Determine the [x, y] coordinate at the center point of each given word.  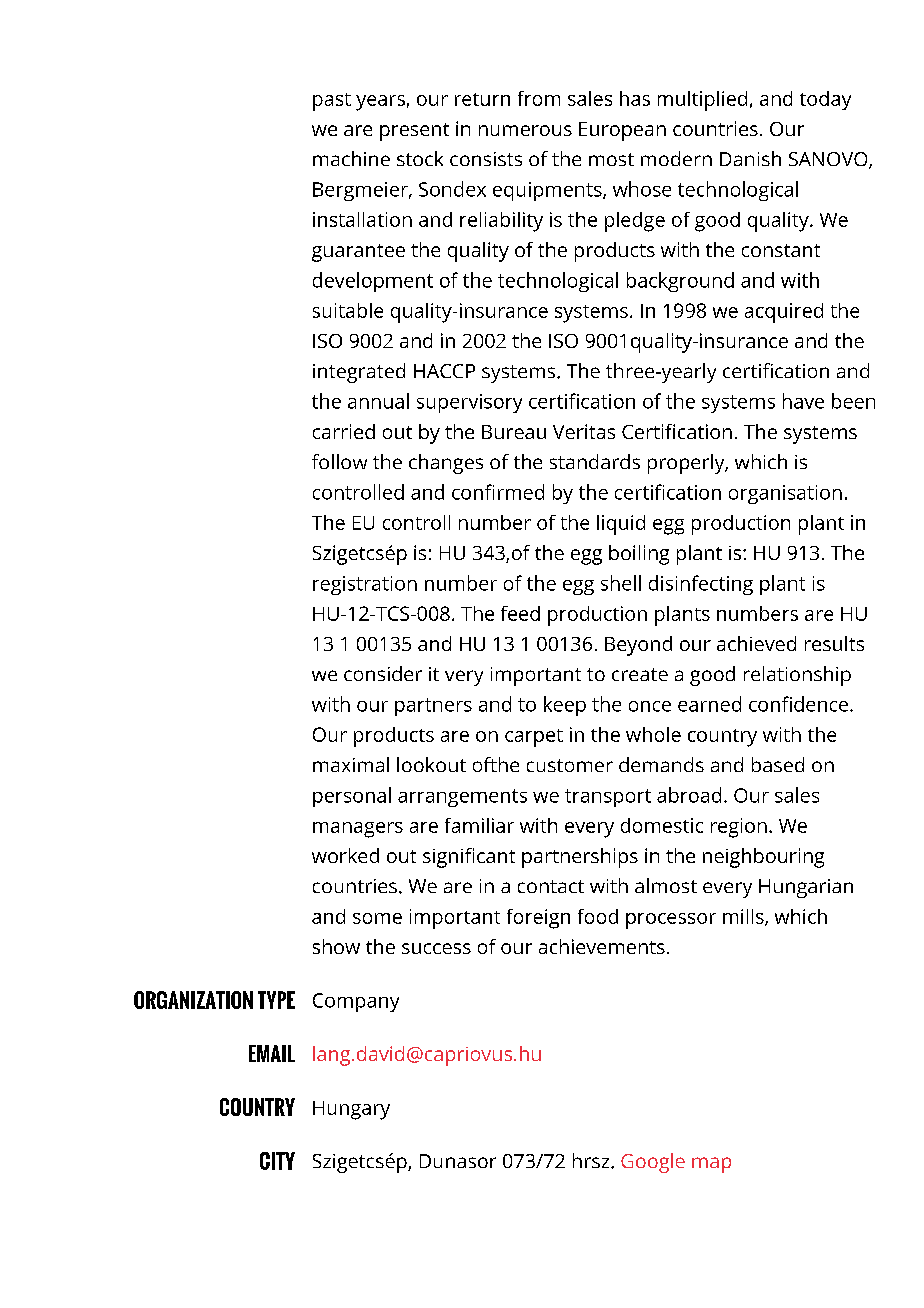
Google [653, 1163]
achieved [756, 643]
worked [345, 855]
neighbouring [763, 858]
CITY [277, 1161]
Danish [750, 158]
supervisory [469, 403]
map [711, 1165]
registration [365, 585]
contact [551, 886]
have [803, 401]
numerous [525, 130]
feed [520, 613]
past [332, 102]
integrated [359, 373]
